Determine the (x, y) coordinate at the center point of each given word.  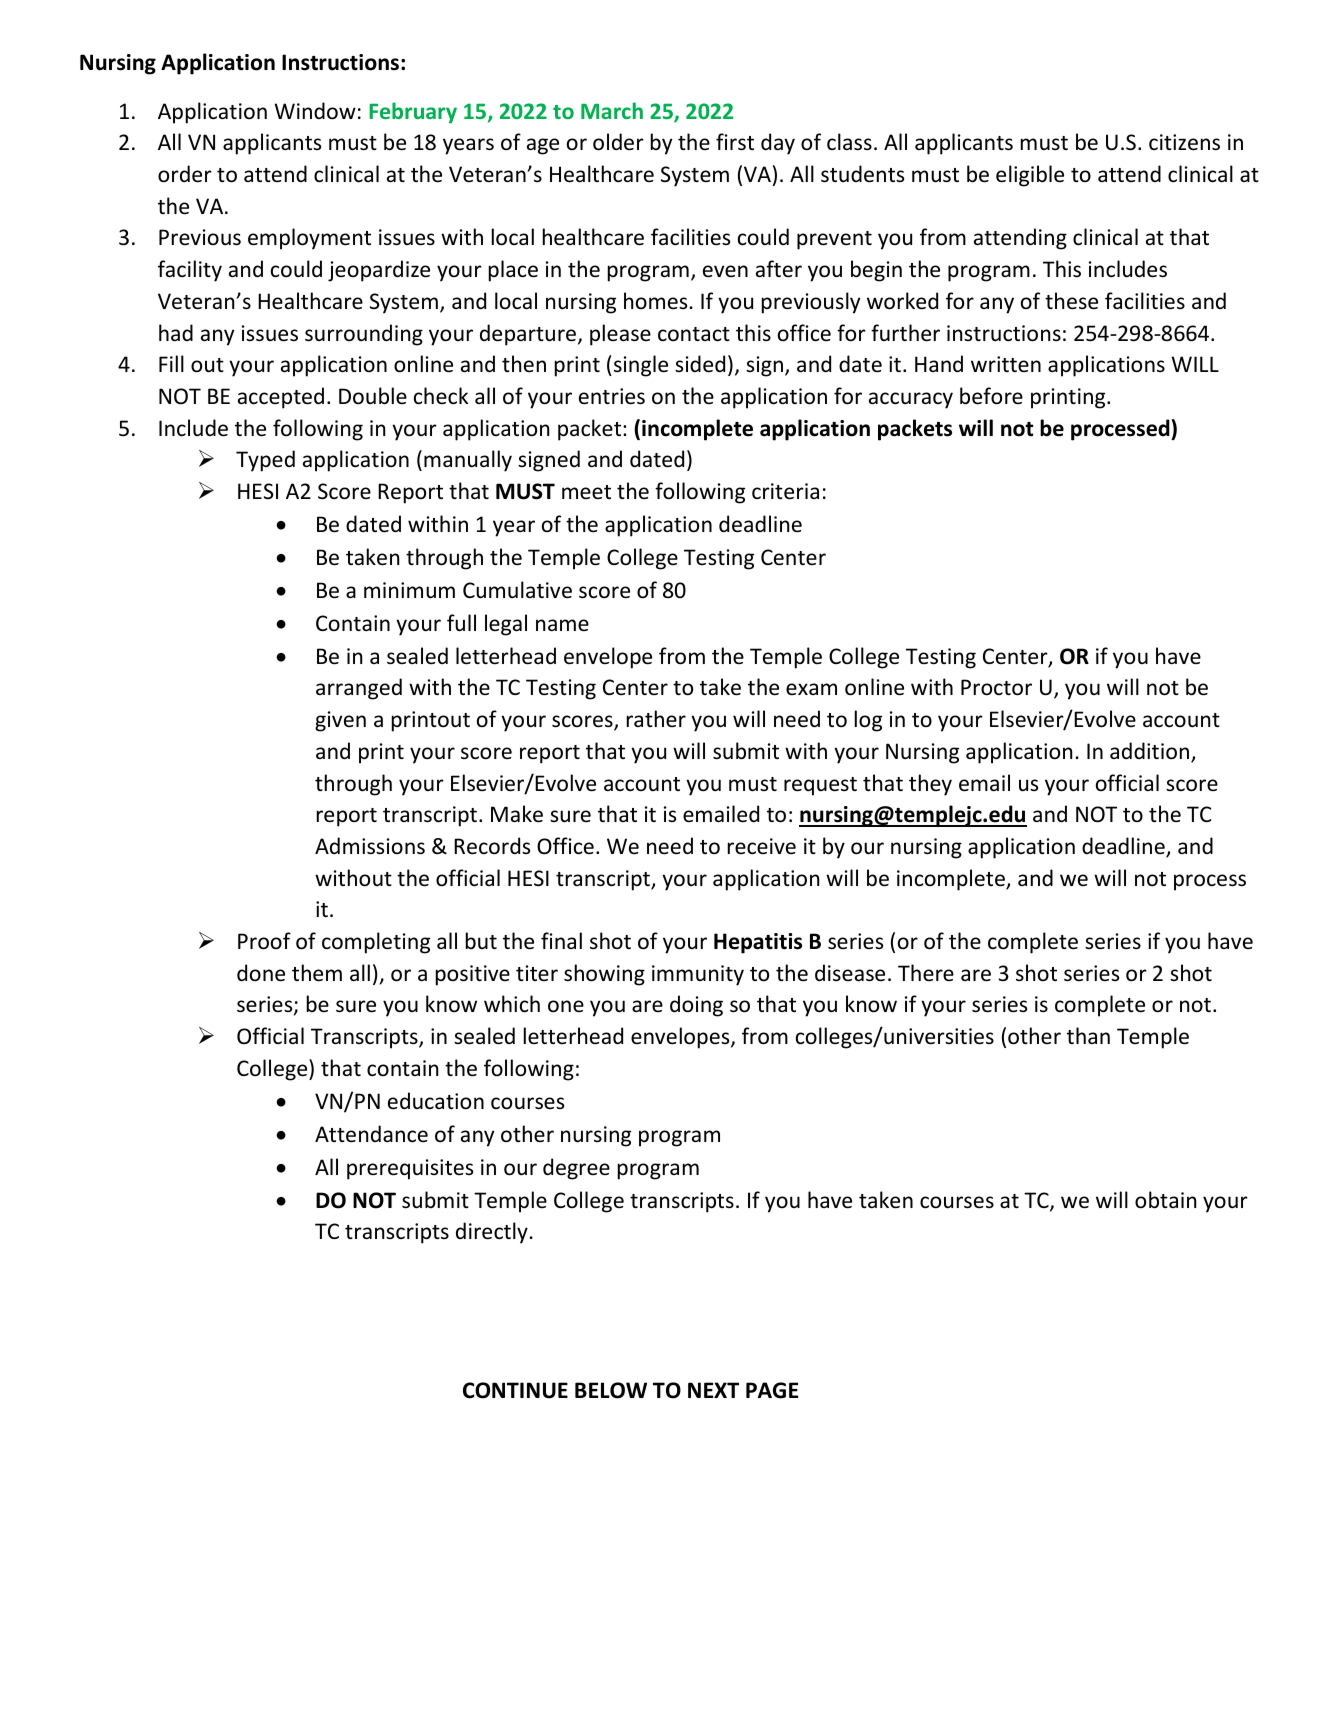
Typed (265, 461)
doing (696, 1006)
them (317, 973)
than (1088, 1035)
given (340, 721)
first (735, 142)
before (991, 396)
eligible (1030, 176)
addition (1151, 752)
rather (656, 718)
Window (315, 111)
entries (612, 396)
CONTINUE (515, 1390)
